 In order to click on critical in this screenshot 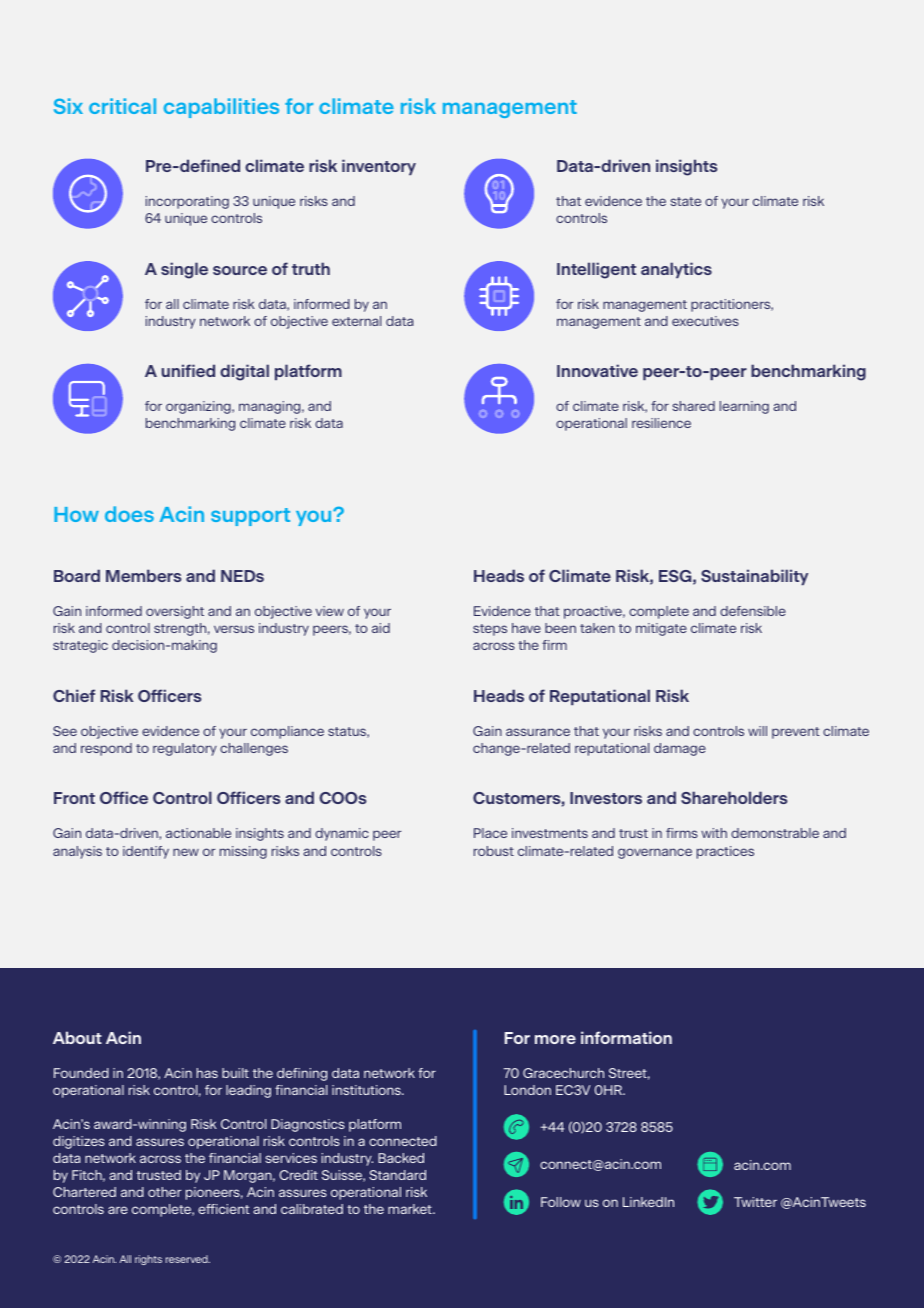, I will do `click(122, 106)`.
